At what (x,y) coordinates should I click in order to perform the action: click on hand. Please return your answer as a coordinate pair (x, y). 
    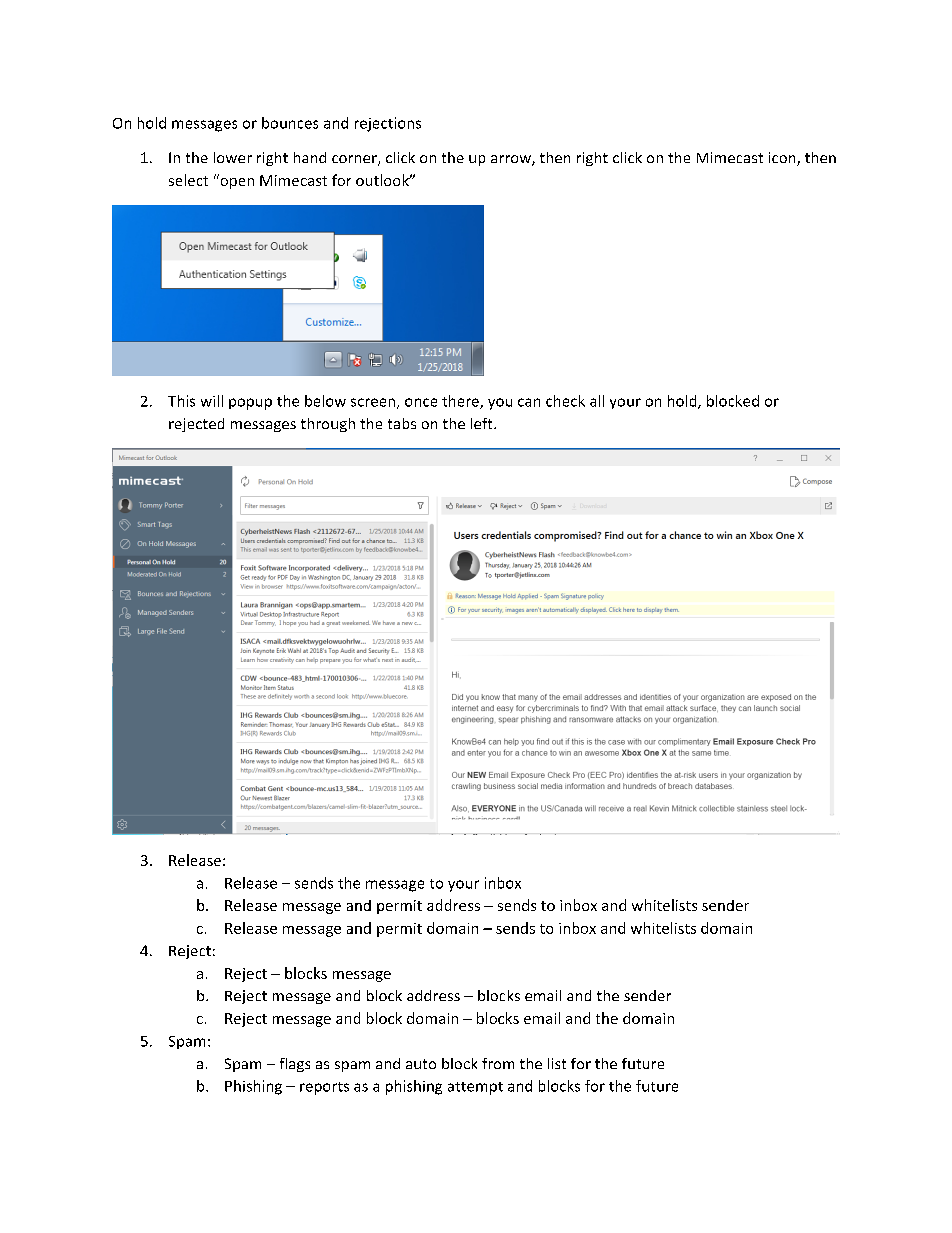
    Looking at the image, I should click on (310, 157).
